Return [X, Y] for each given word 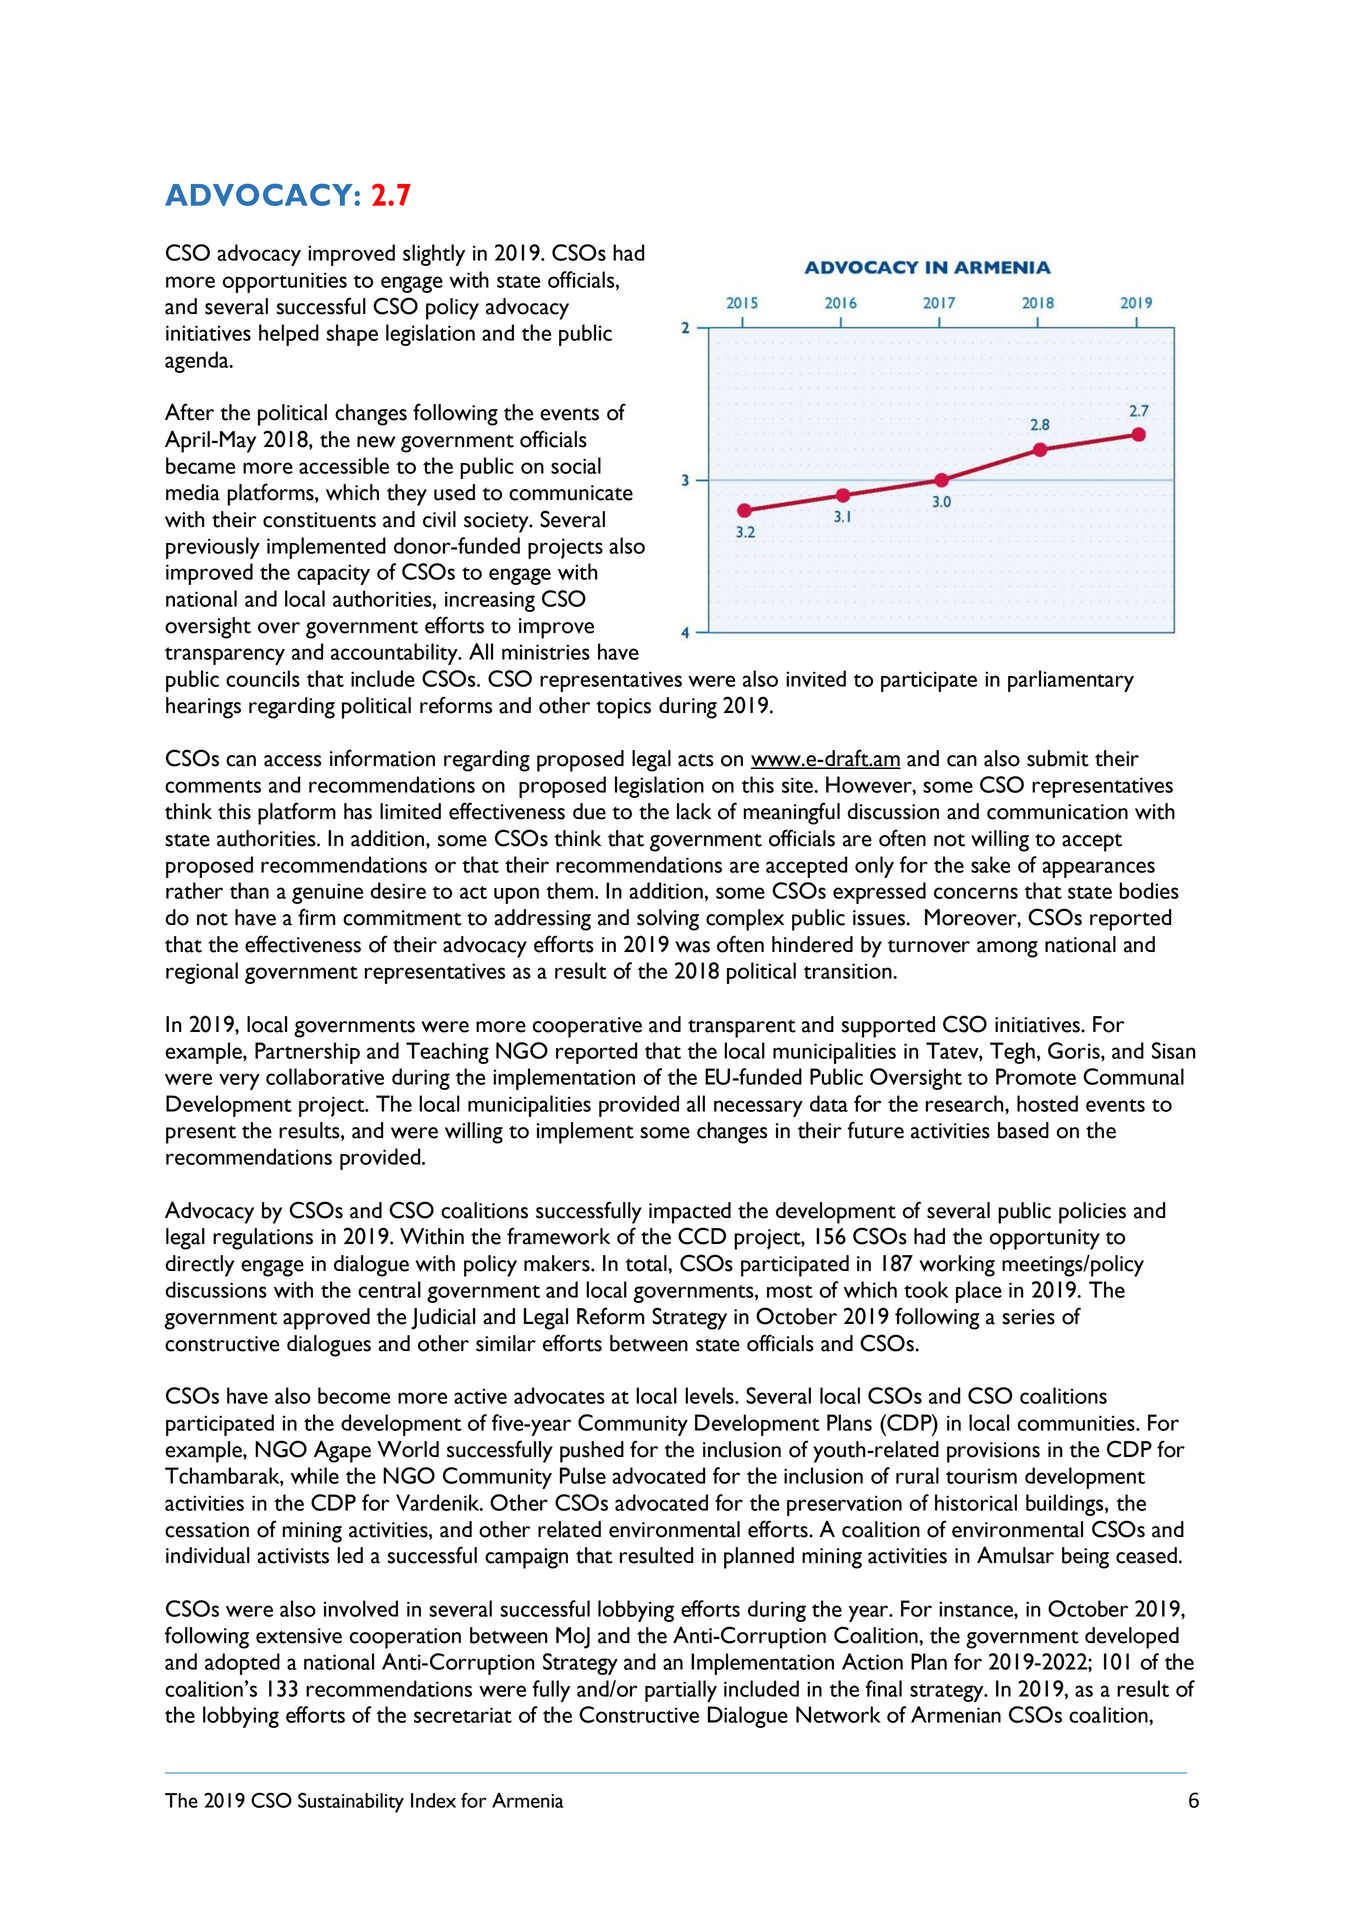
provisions [993, 1452]
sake [990, 864]
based [1023, 1130]
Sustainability [351, 1802]
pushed [592, 1452]
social [576, 465]
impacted [690, 1213]
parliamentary [1071, 681]
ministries [546, 652]
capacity [333, 574]
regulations [263, 1239]
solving [668, 920]
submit [1058, 758]
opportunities [284, 282]
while [315, 1475]
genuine [327, 893]
